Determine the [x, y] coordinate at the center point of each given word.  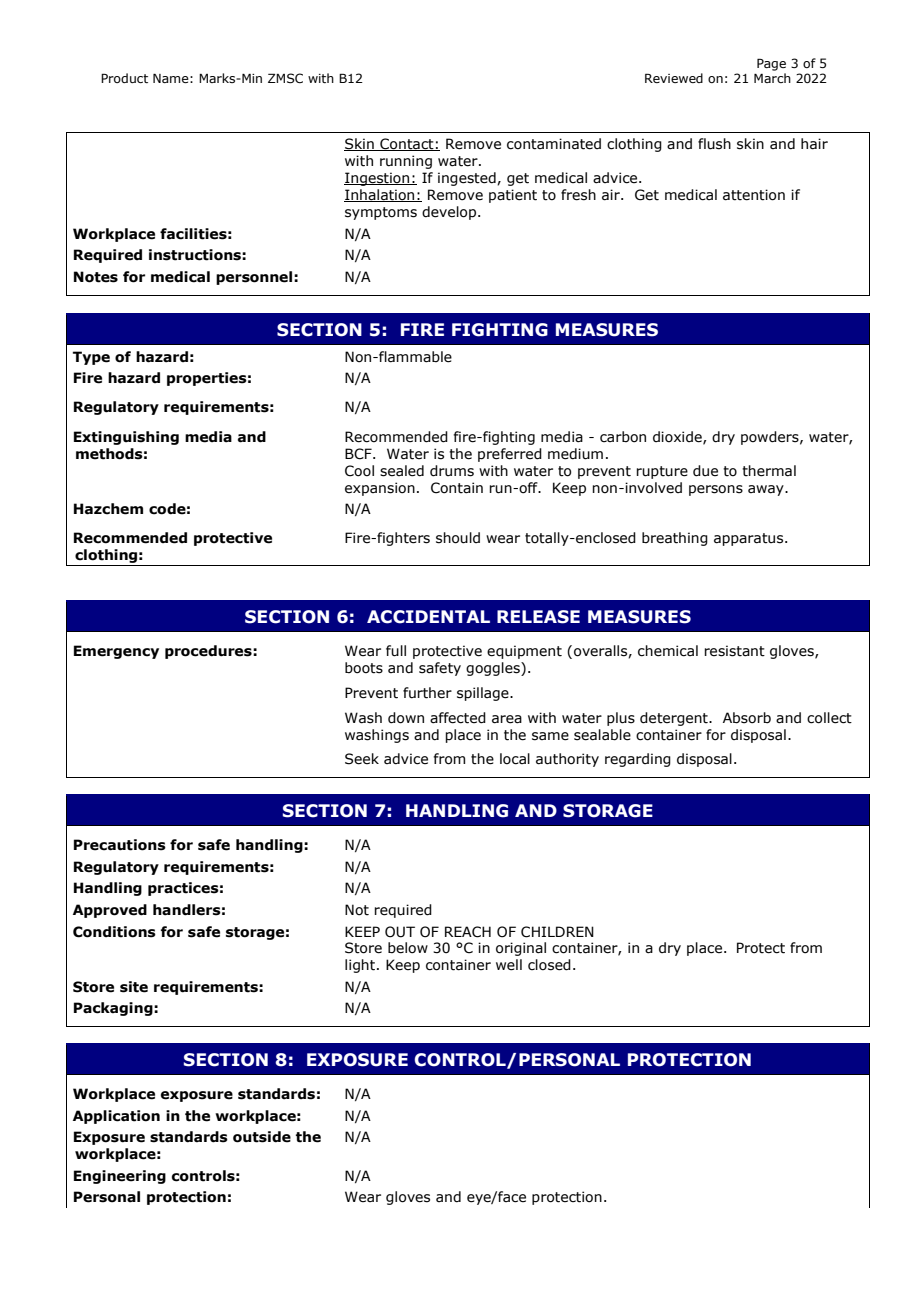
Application [116, 1117]
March [772, 78]
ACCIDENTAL [428, 617]
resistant [734, 651]
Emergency [116, 652]
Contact [407, 144]
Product [124, 78]
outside [262, 1137]
